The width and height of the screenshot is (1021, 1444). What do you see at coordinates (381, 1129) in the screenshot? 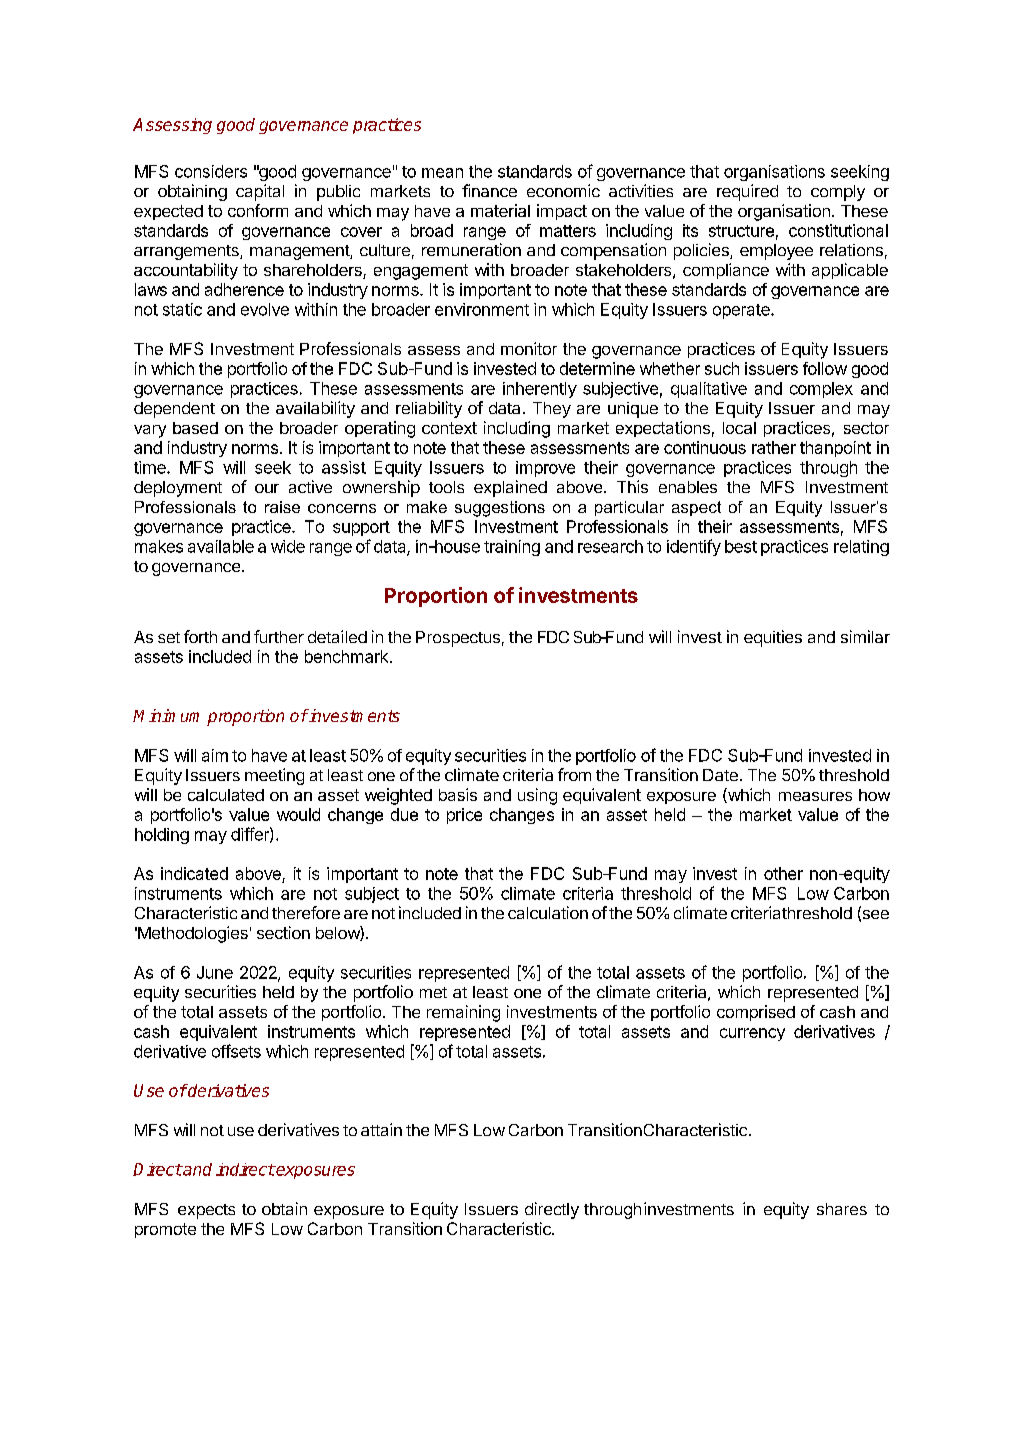
I see `attain` at bounding box center [381, 1129].
